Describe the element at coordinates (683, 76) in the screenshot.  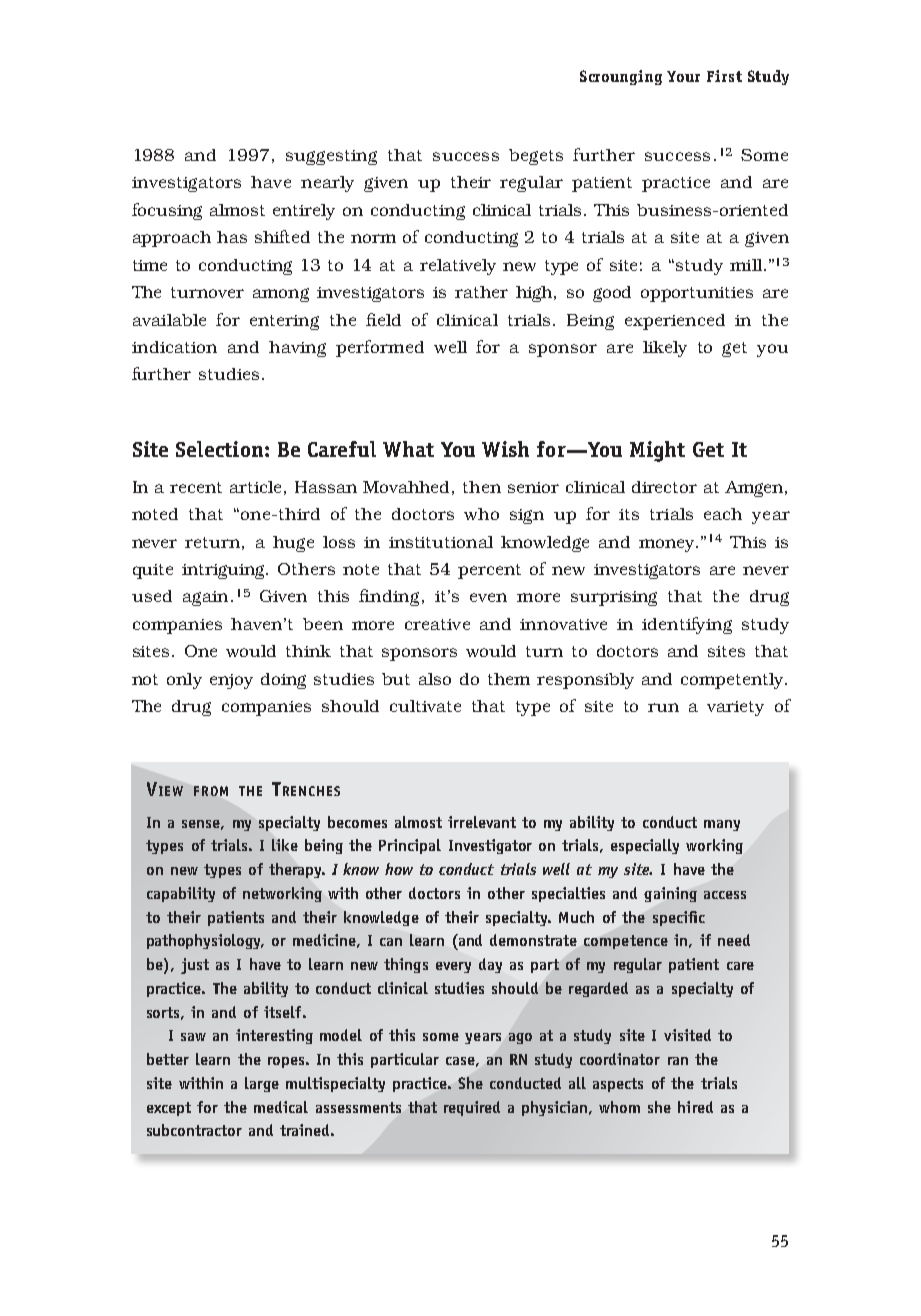
I see `Your` at that location.
